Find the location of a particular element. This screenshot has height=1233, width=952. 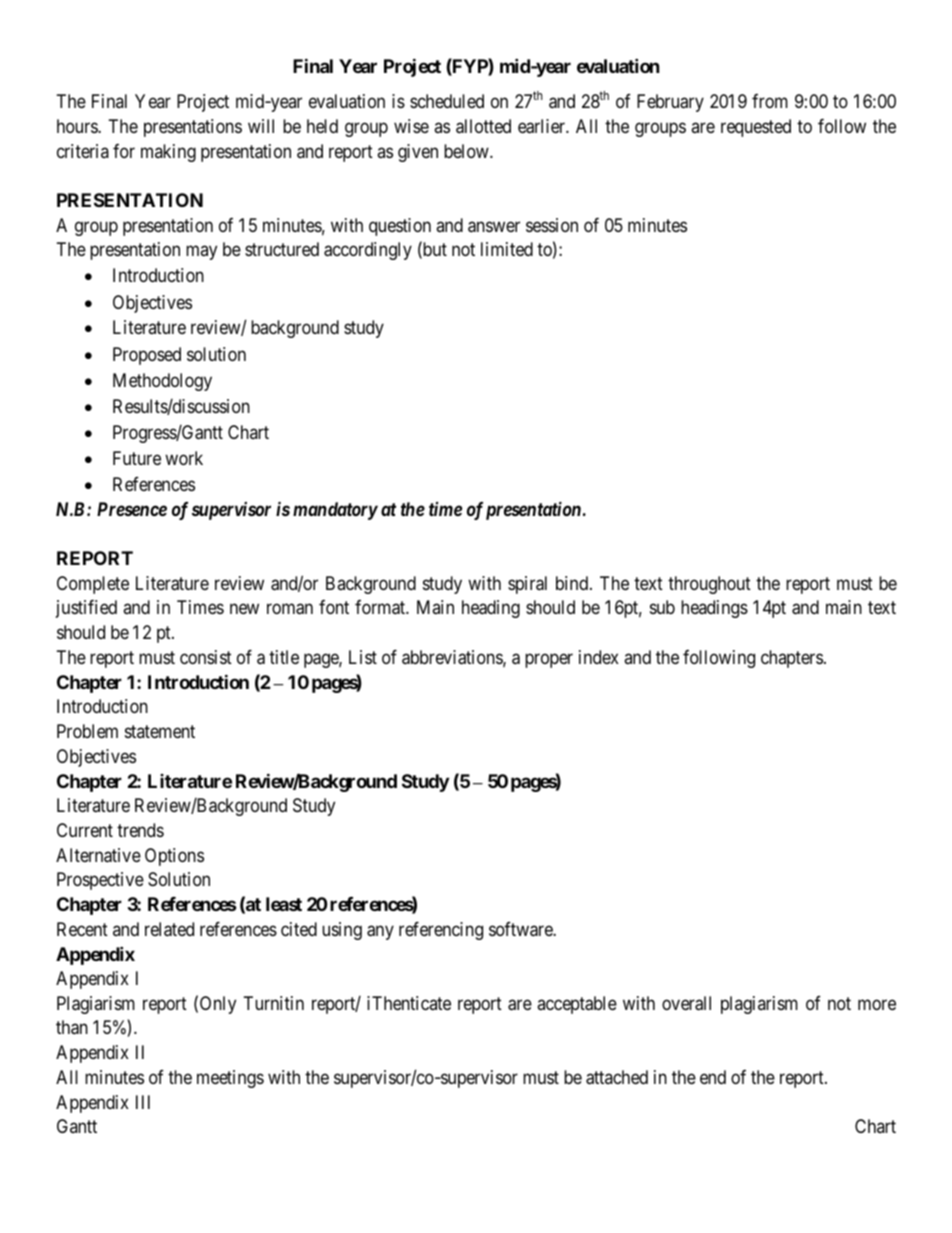

making is located at coordinates (168, 153).
